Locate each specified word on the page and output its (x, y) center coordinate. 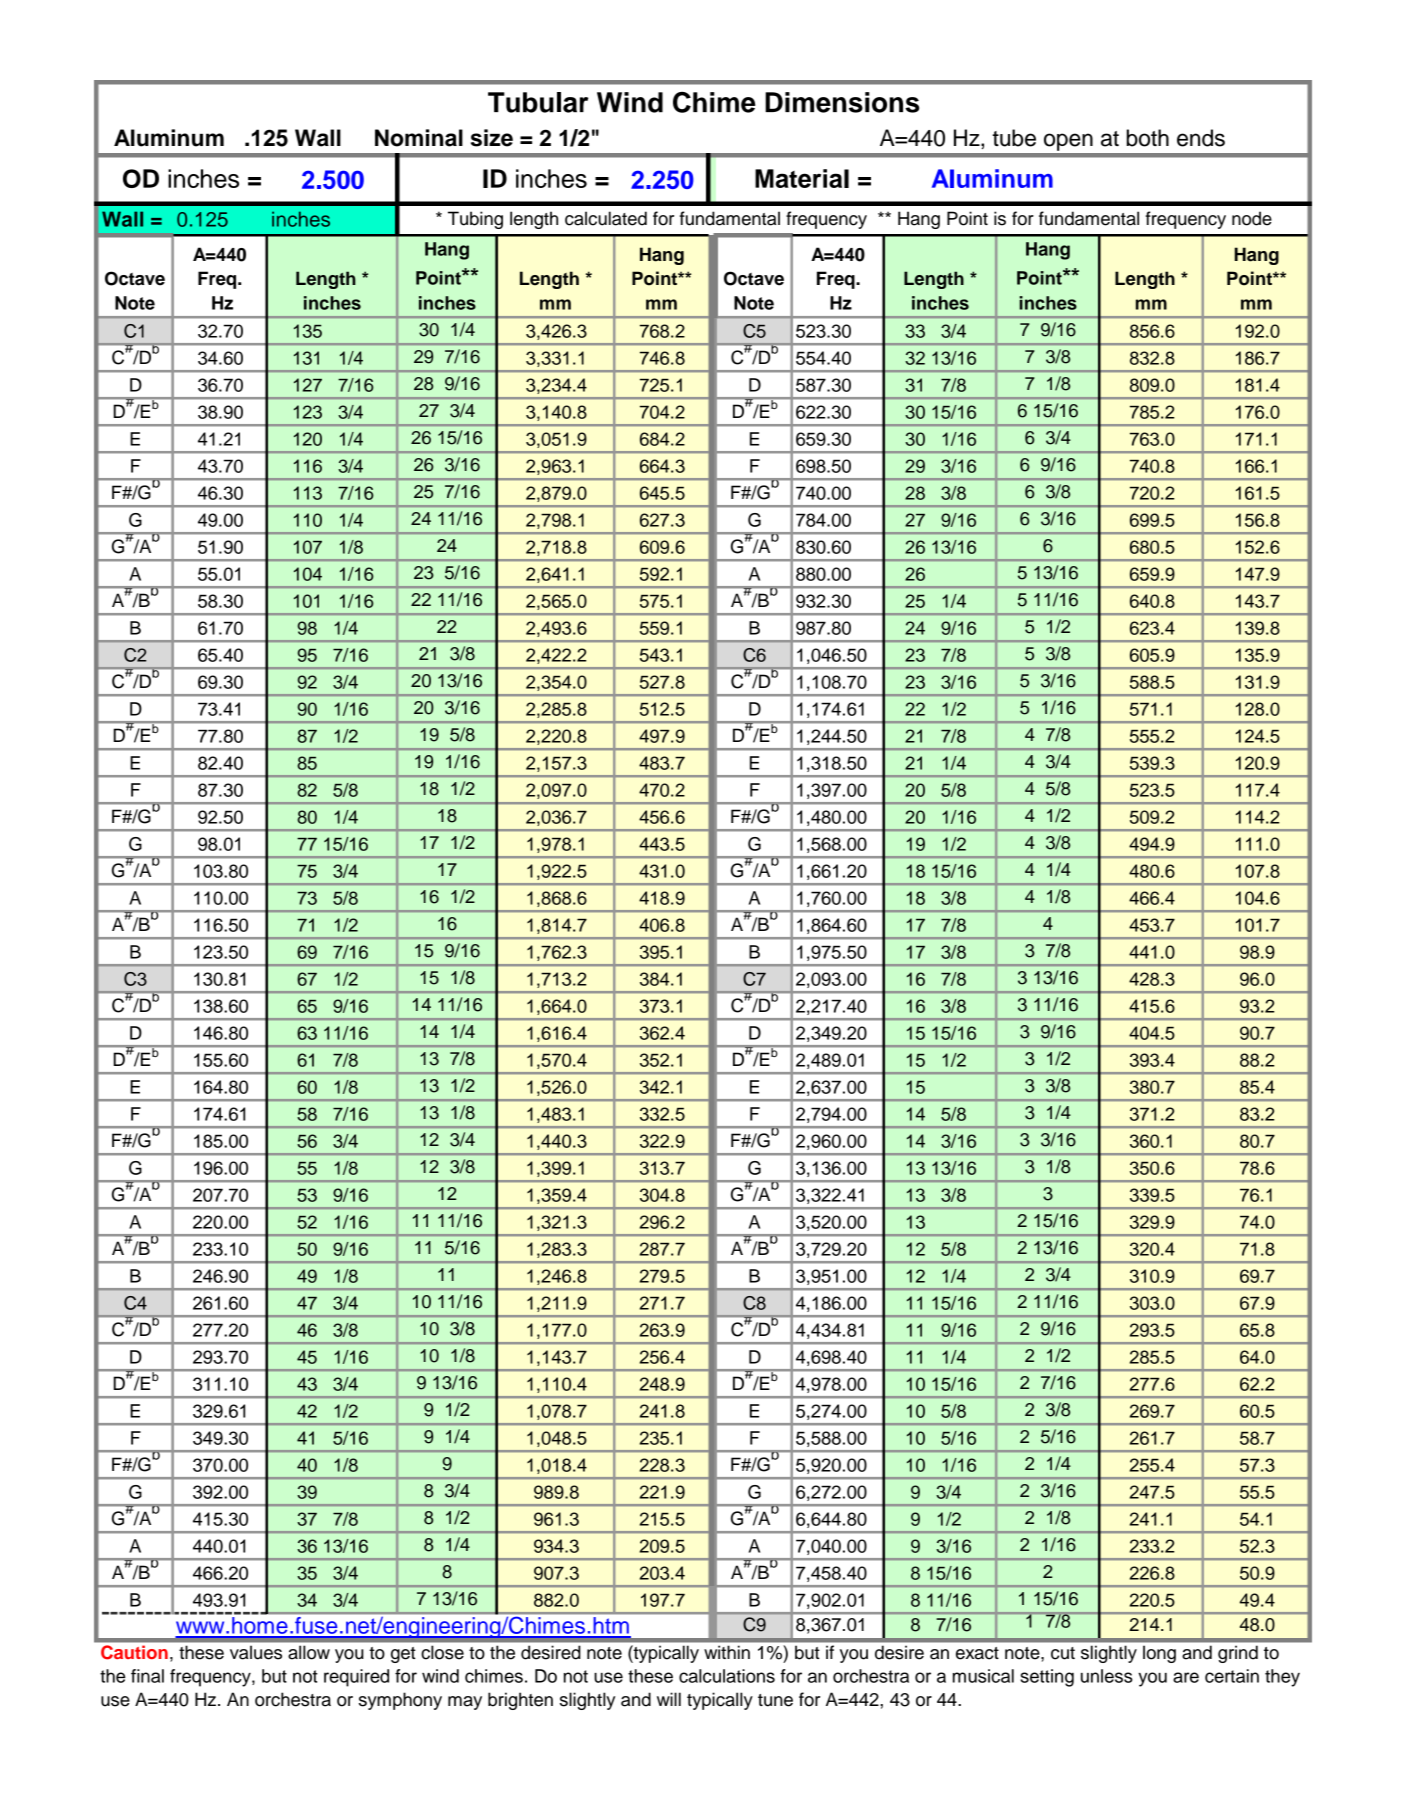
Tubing (475, 220)
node (1252, 218)
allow (309, 1652)
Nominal (419, 138)
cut (1063, 1653)
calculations (727, 1676)
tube (1014, 138)
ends (1201, 138)
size (492, 138)
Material (802, 178)
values (256, 1652)
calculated (606, 218)
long (1159, 1654)
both (1147, 138)
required (356, 1678)
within (727, 1652)
